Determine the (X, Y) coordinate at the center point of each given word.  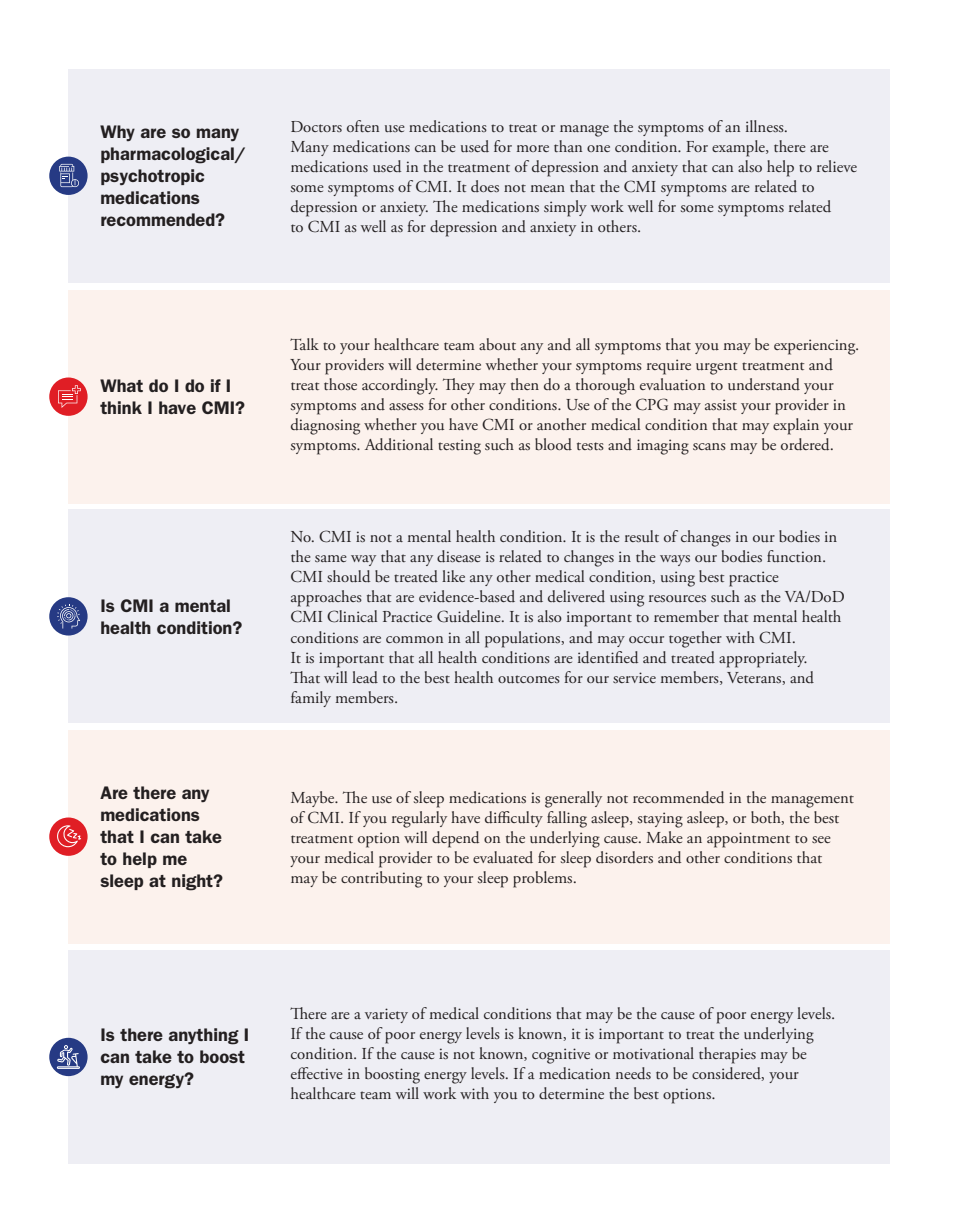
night (193, 882)
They (459, 386)
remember (686, 616)
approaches (326, 598)
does (485, 186)
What (121, 385)
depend (455, 839)
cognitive (561, 1056)
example (739, 148)
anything (204, 1036)
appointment (748, 840)
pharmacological (168, 155)
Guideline (470, 616)
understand (764, 384)
